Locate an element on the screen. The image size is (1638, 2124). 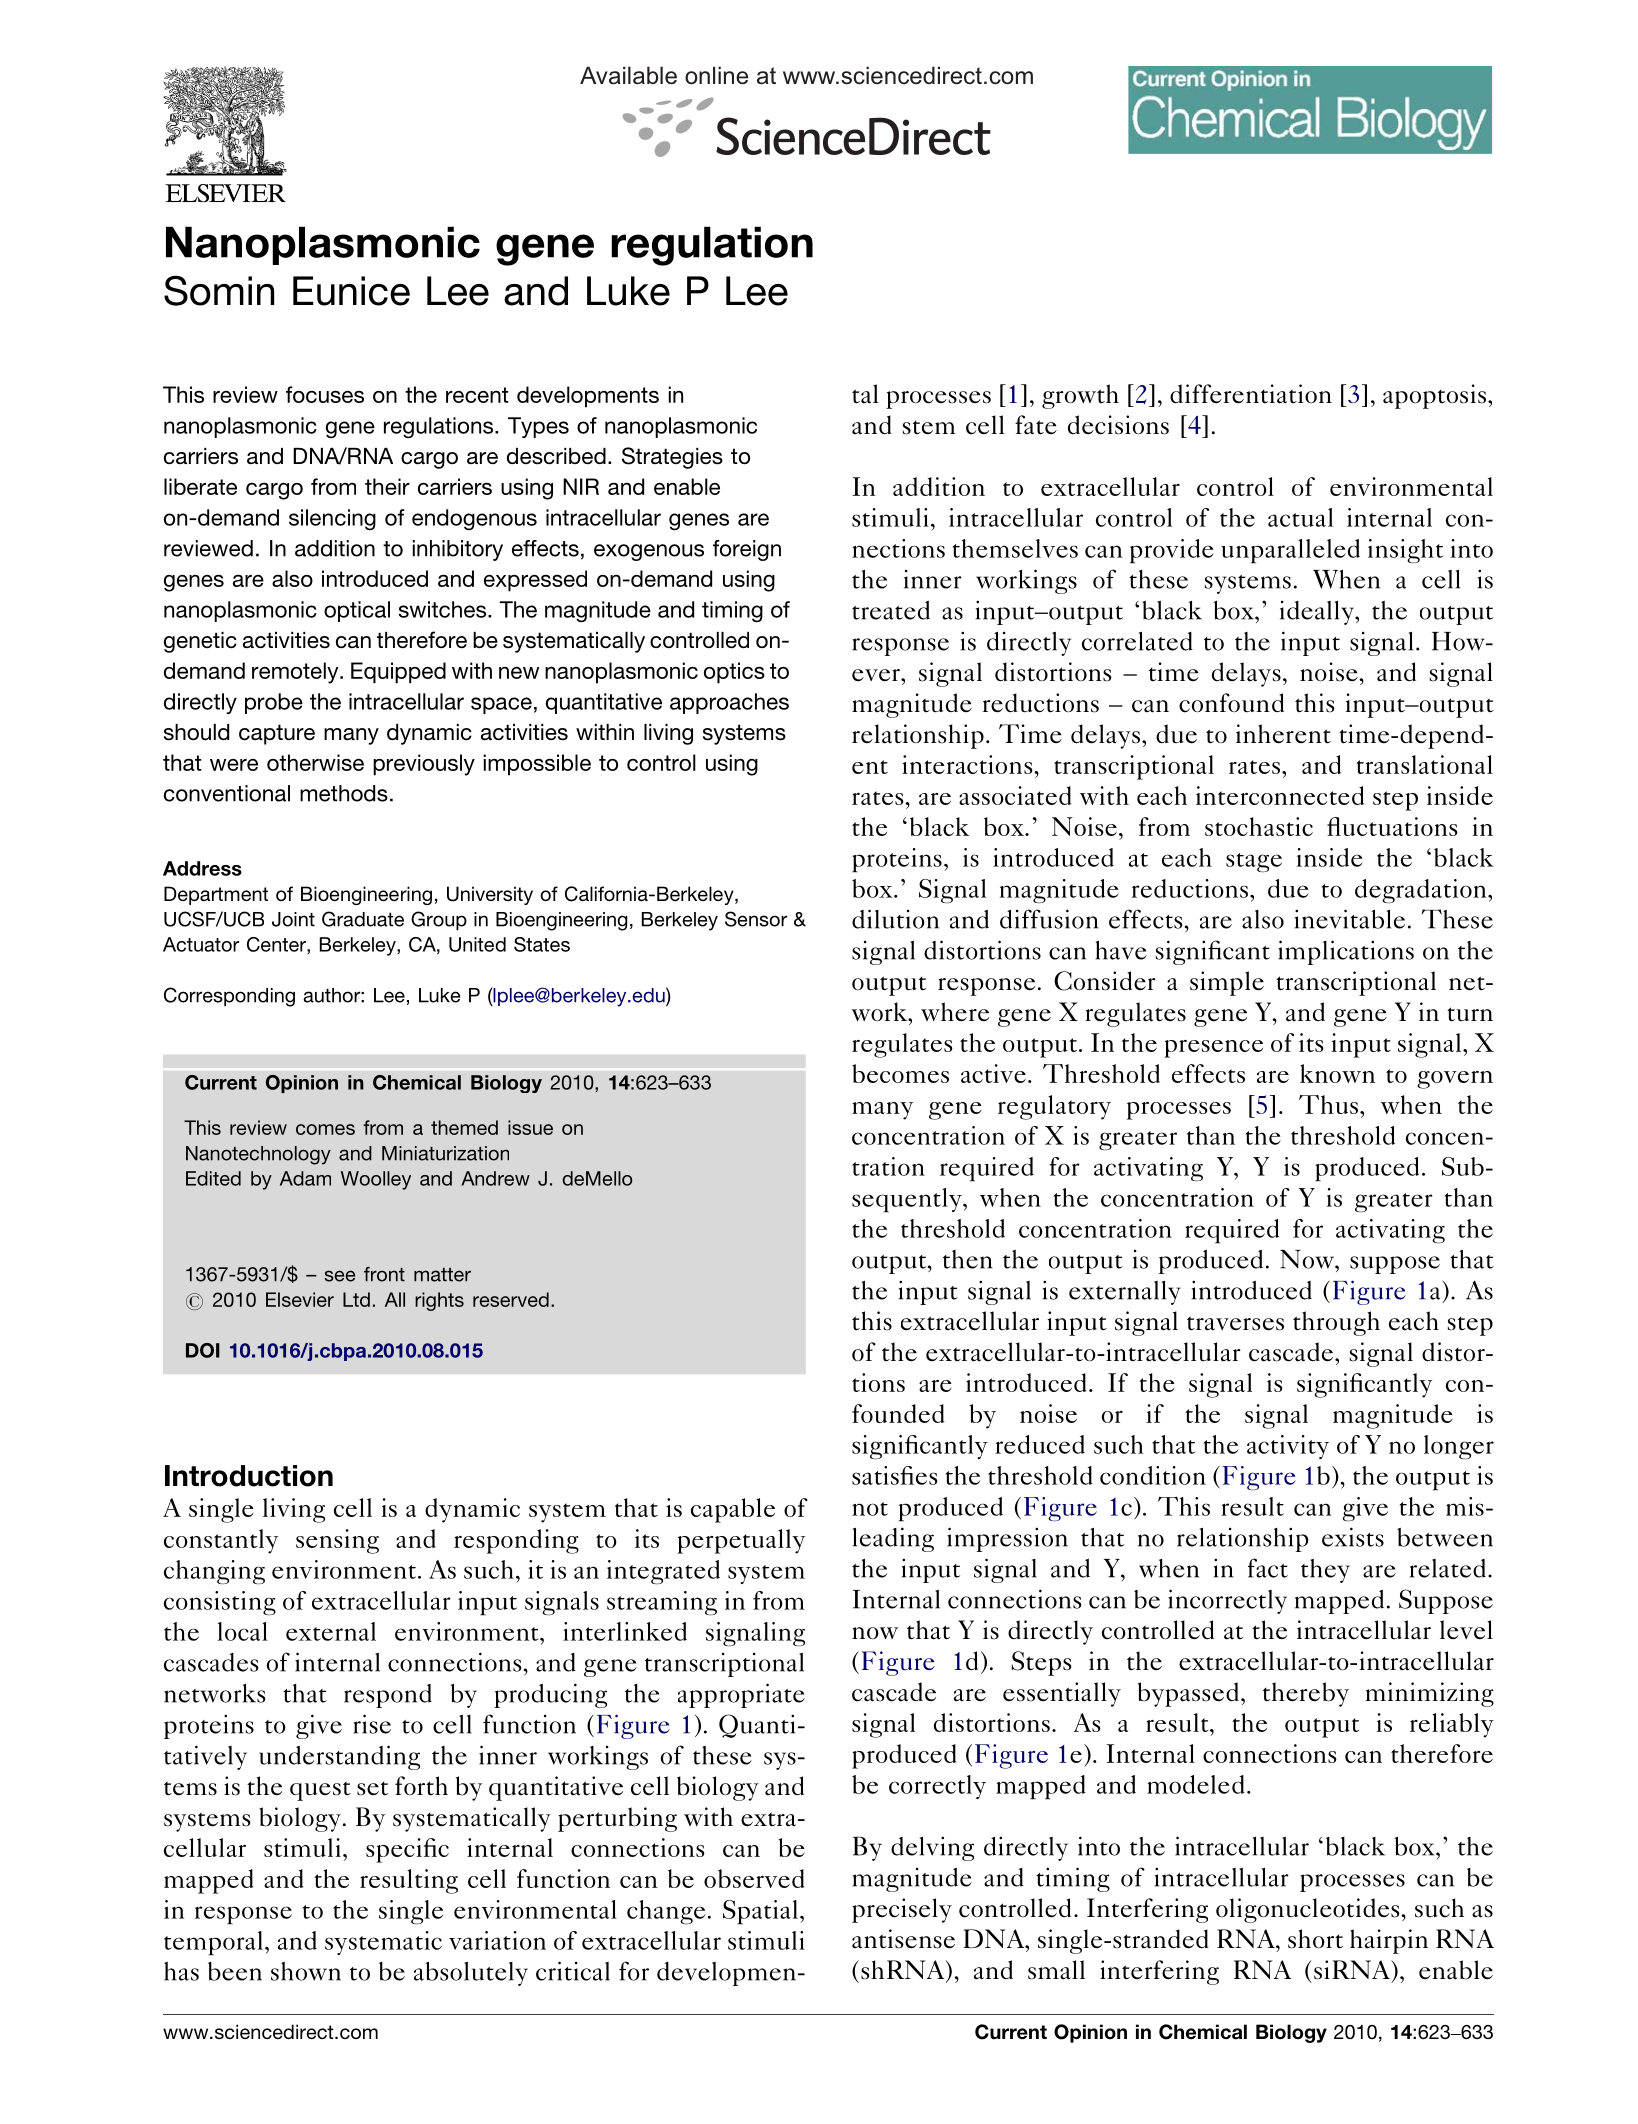
differentiation is located at coordinates (1251, 394).
